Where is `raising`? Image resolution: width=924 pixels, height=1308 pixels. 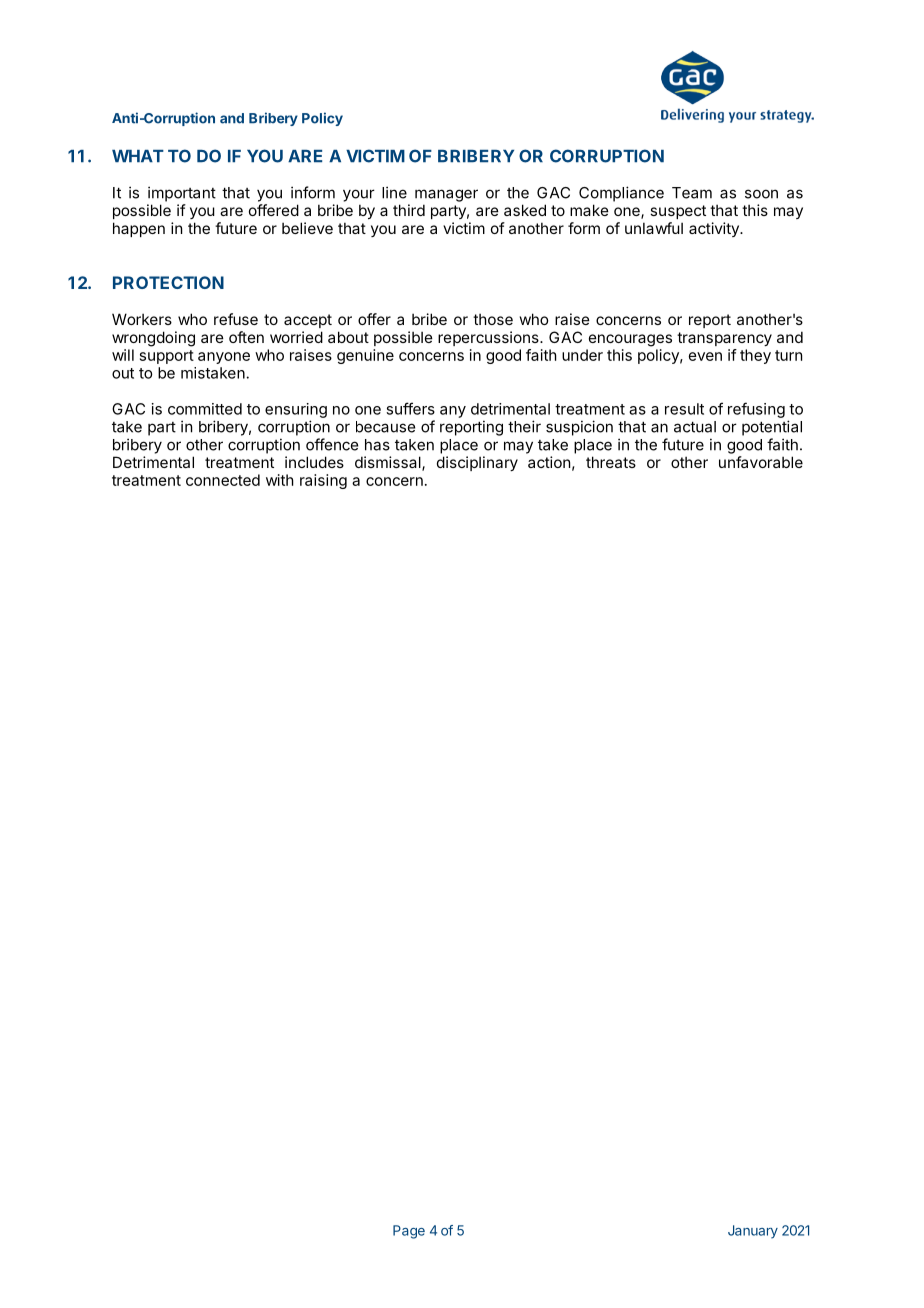 raising is located at coordinates (323, 481).
